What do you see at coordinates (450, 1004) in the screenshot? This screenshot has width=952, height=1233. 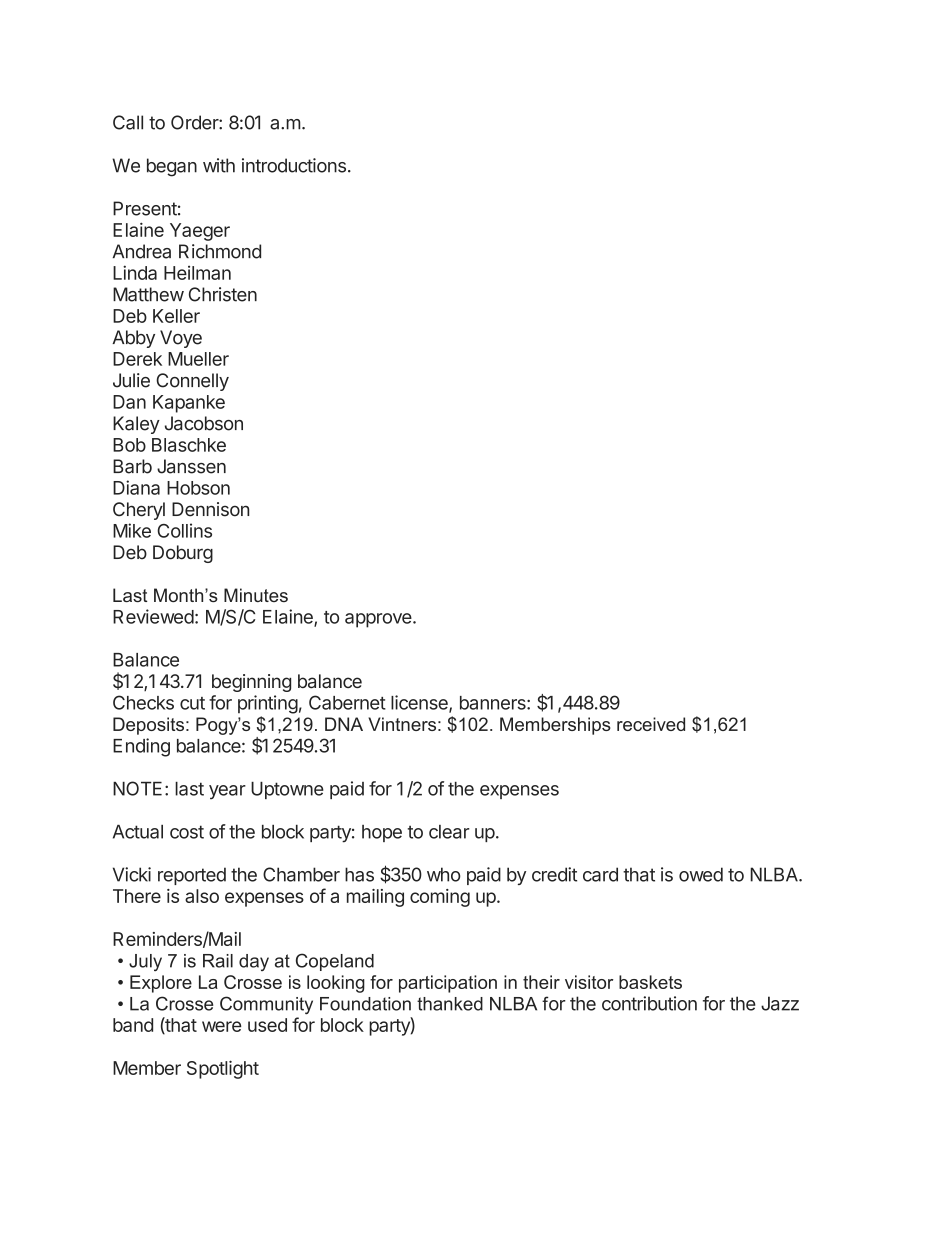 I see `thanked` at bounding box center [450, 1004].
